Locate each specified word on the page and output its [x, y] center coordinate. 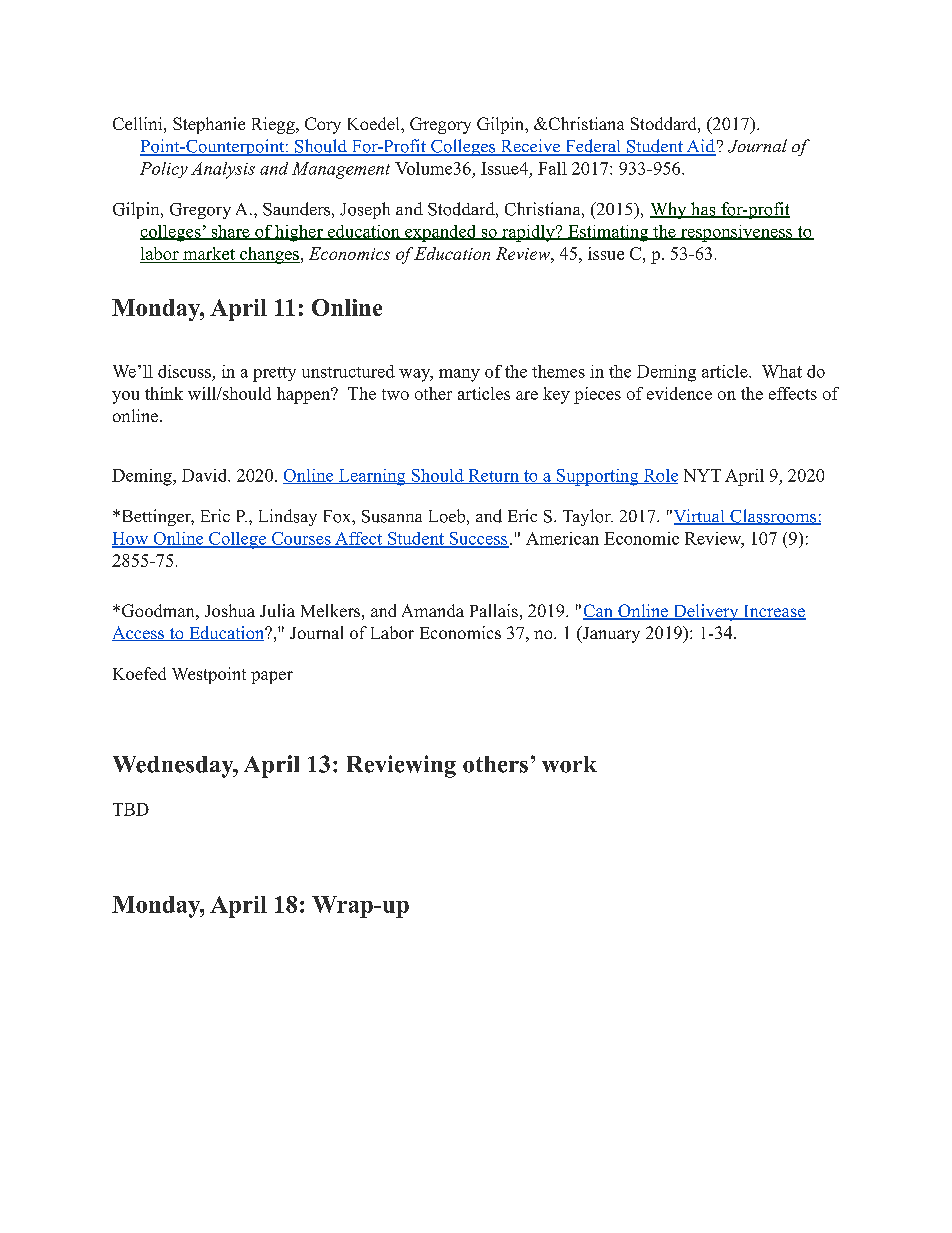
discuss [184, 371]
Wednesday [174, 767]
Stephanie [209, 125]
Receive [530, 147]
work [569, 764]
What [782, 371]
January [610, 634]
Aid [700, 147]
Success [478, 539]
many [459, 375]
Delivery [706, 612]
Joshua [230, 610]
